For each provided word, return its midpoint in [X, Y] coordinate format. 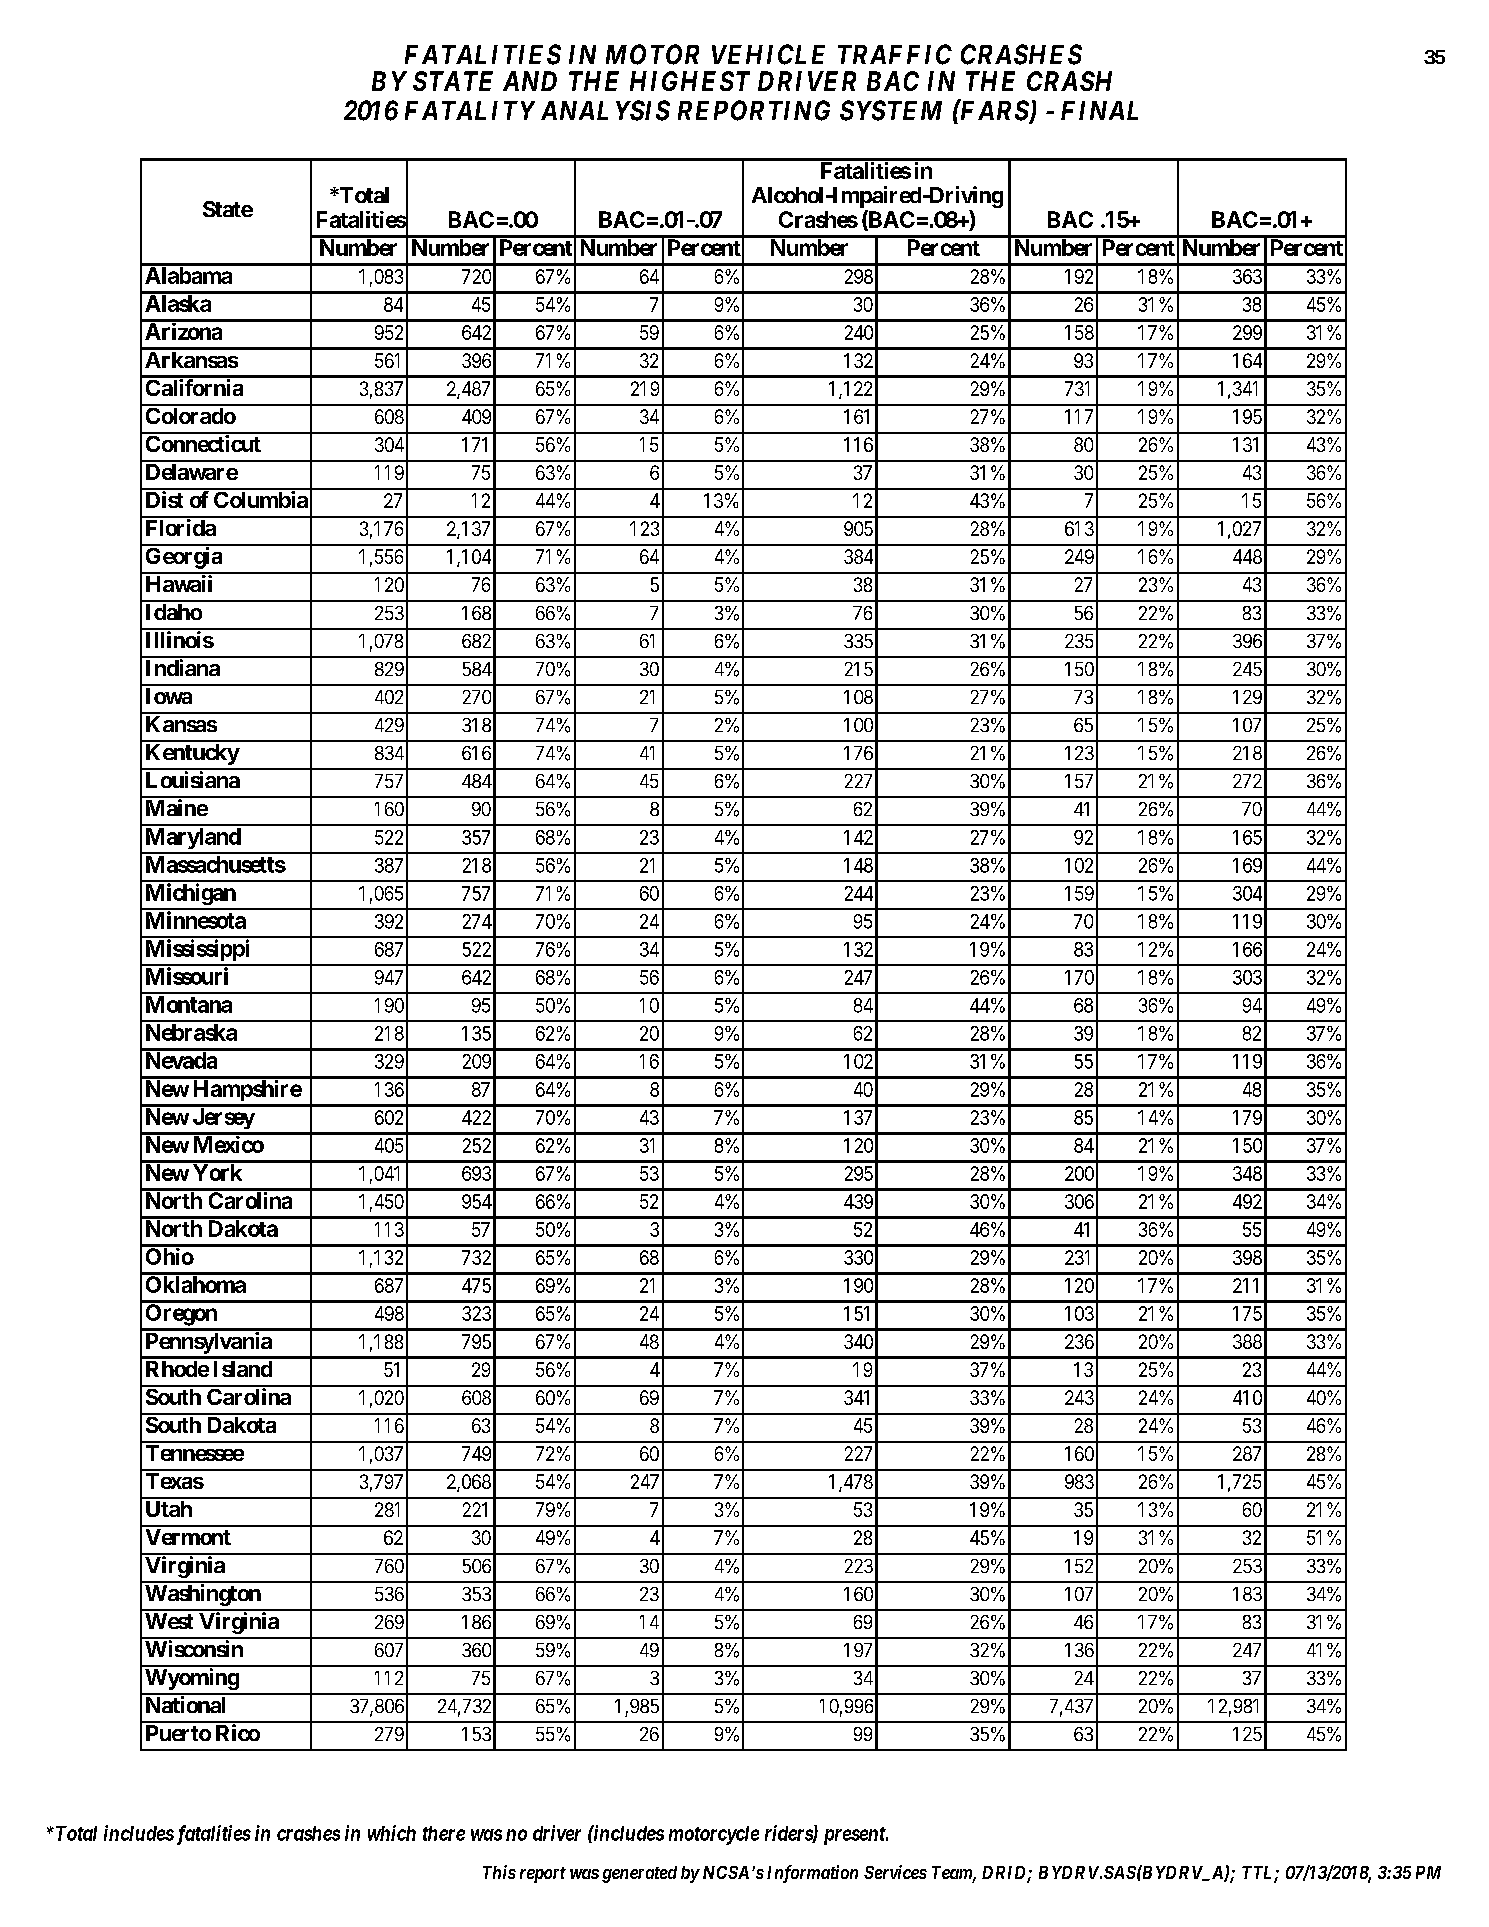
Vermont [188, 1537]
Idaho [174, 612]
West [169, 1621]
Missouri [187, 976]
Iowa [169, 696]
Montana [189, 1004]
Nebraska [191, 1032]
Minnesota [196, 920]
